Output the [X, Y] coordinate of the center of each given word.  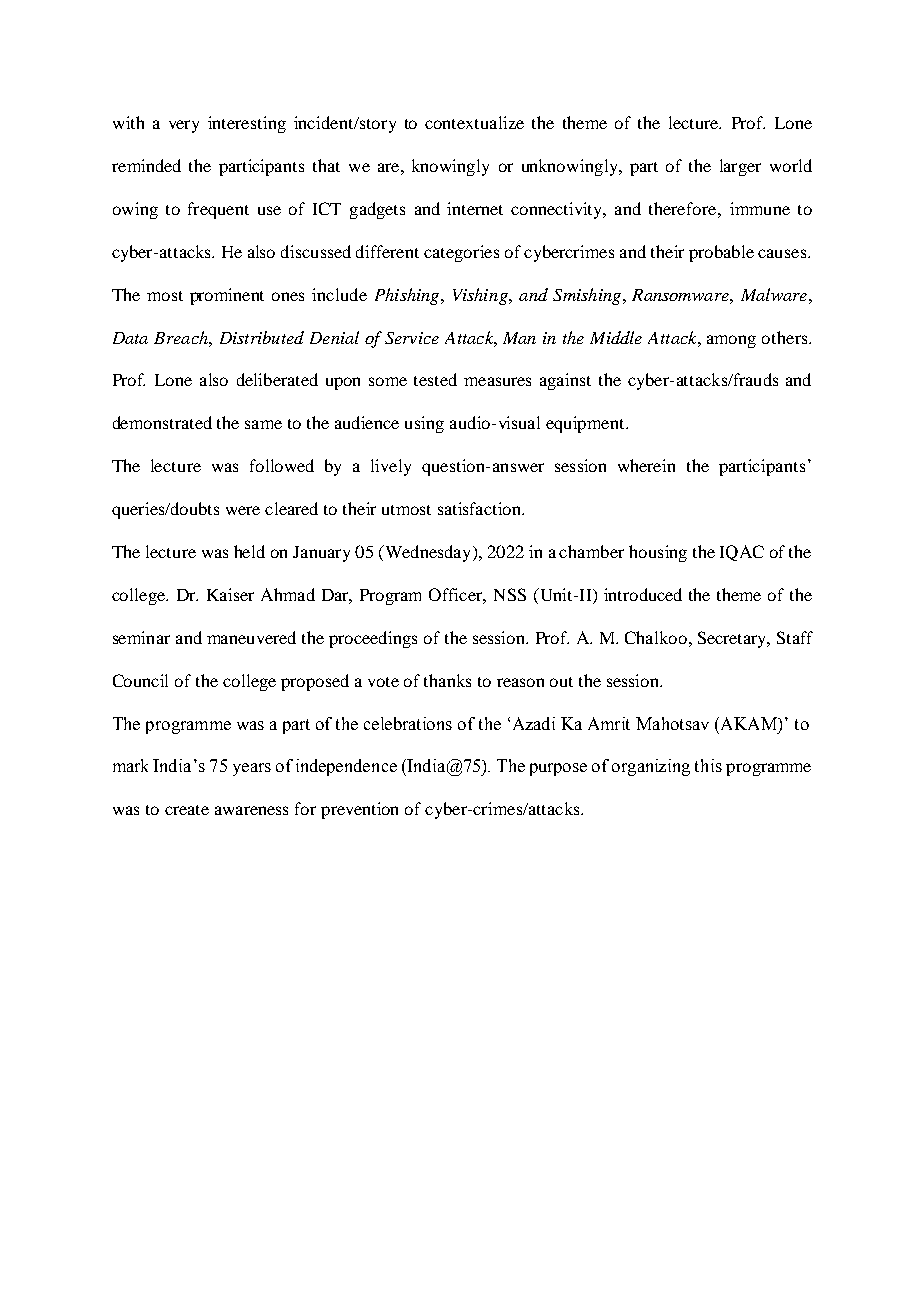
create [187, 810]
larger [740, 167]
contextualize [474, 122]
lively [391, 467]
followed [282, 465]
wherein [646, 465]
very [184, 126]
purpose [558, 769]
